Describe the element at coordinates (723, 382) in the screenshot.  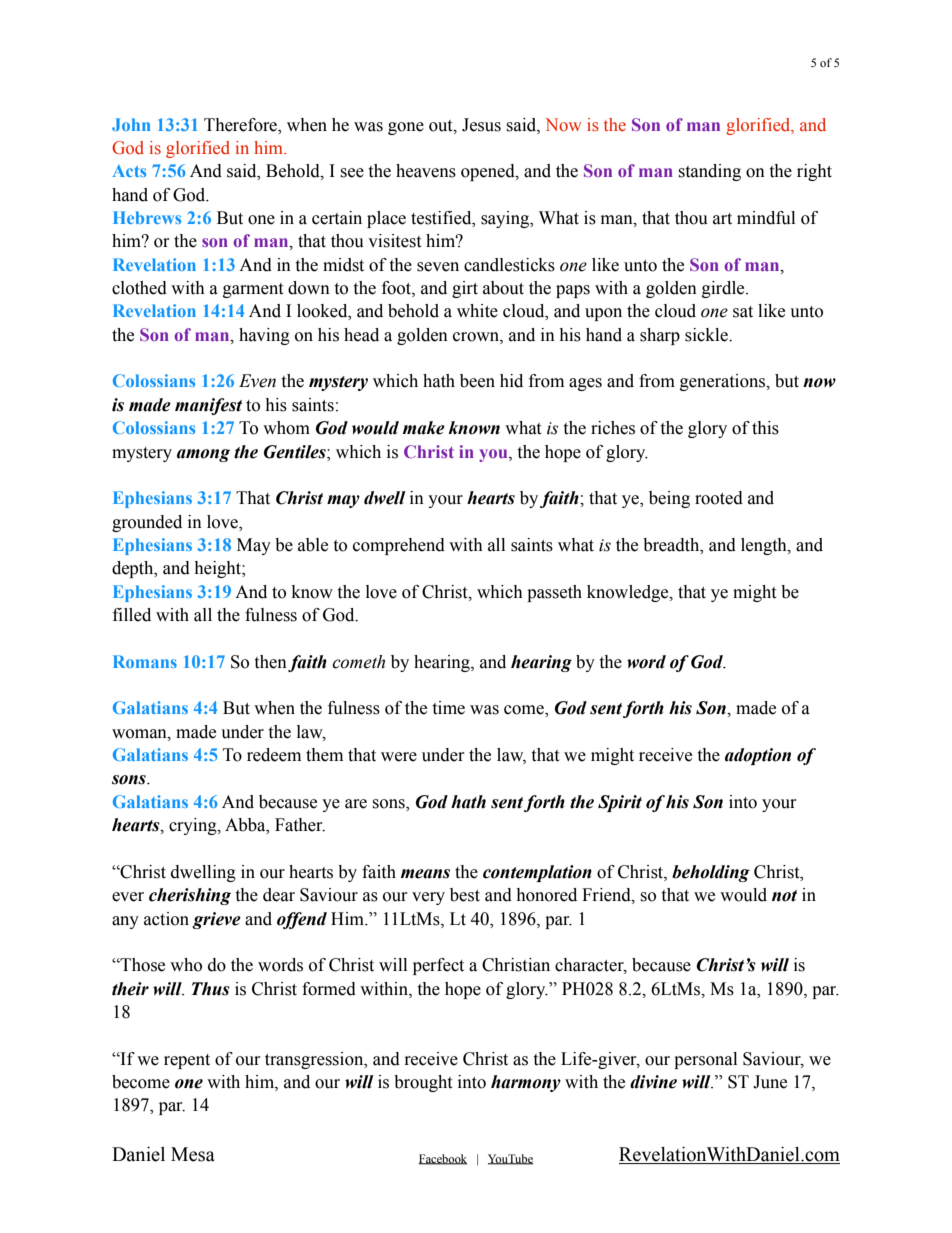
I see `generations` at that location.
